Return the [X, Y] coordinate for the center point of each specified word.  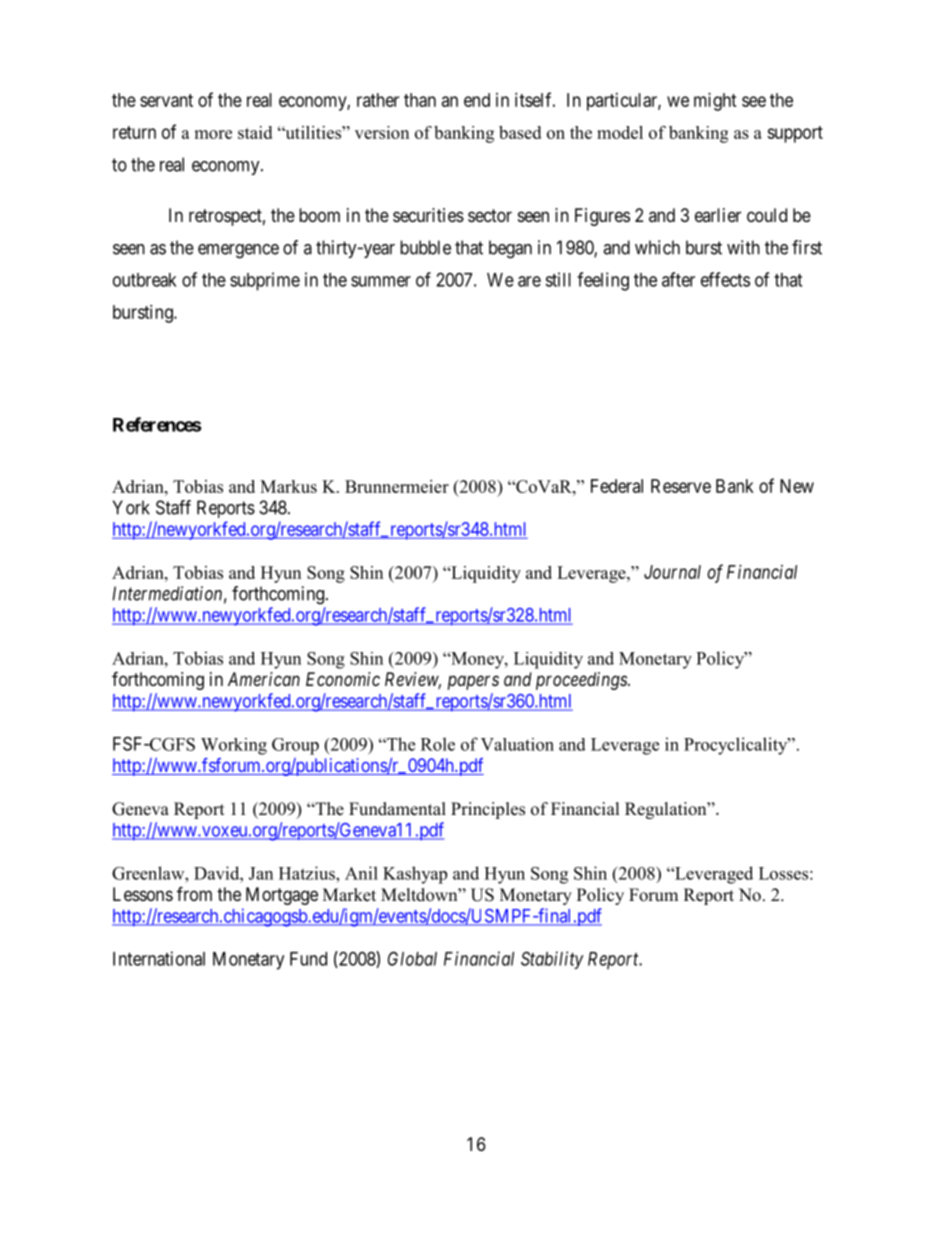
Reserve [681, 486]
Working [234, 746]
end [477, 100]
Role [438, 744]
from [194, 893]
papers [473, 682]
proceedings [582, 681]
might [715, 102]
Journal [672, 572]
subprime [265, 281]
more [213, 134]
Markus [288, 486]
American [264, 679]
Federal [617, 486]
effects [725, 279]
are [529, 281]
